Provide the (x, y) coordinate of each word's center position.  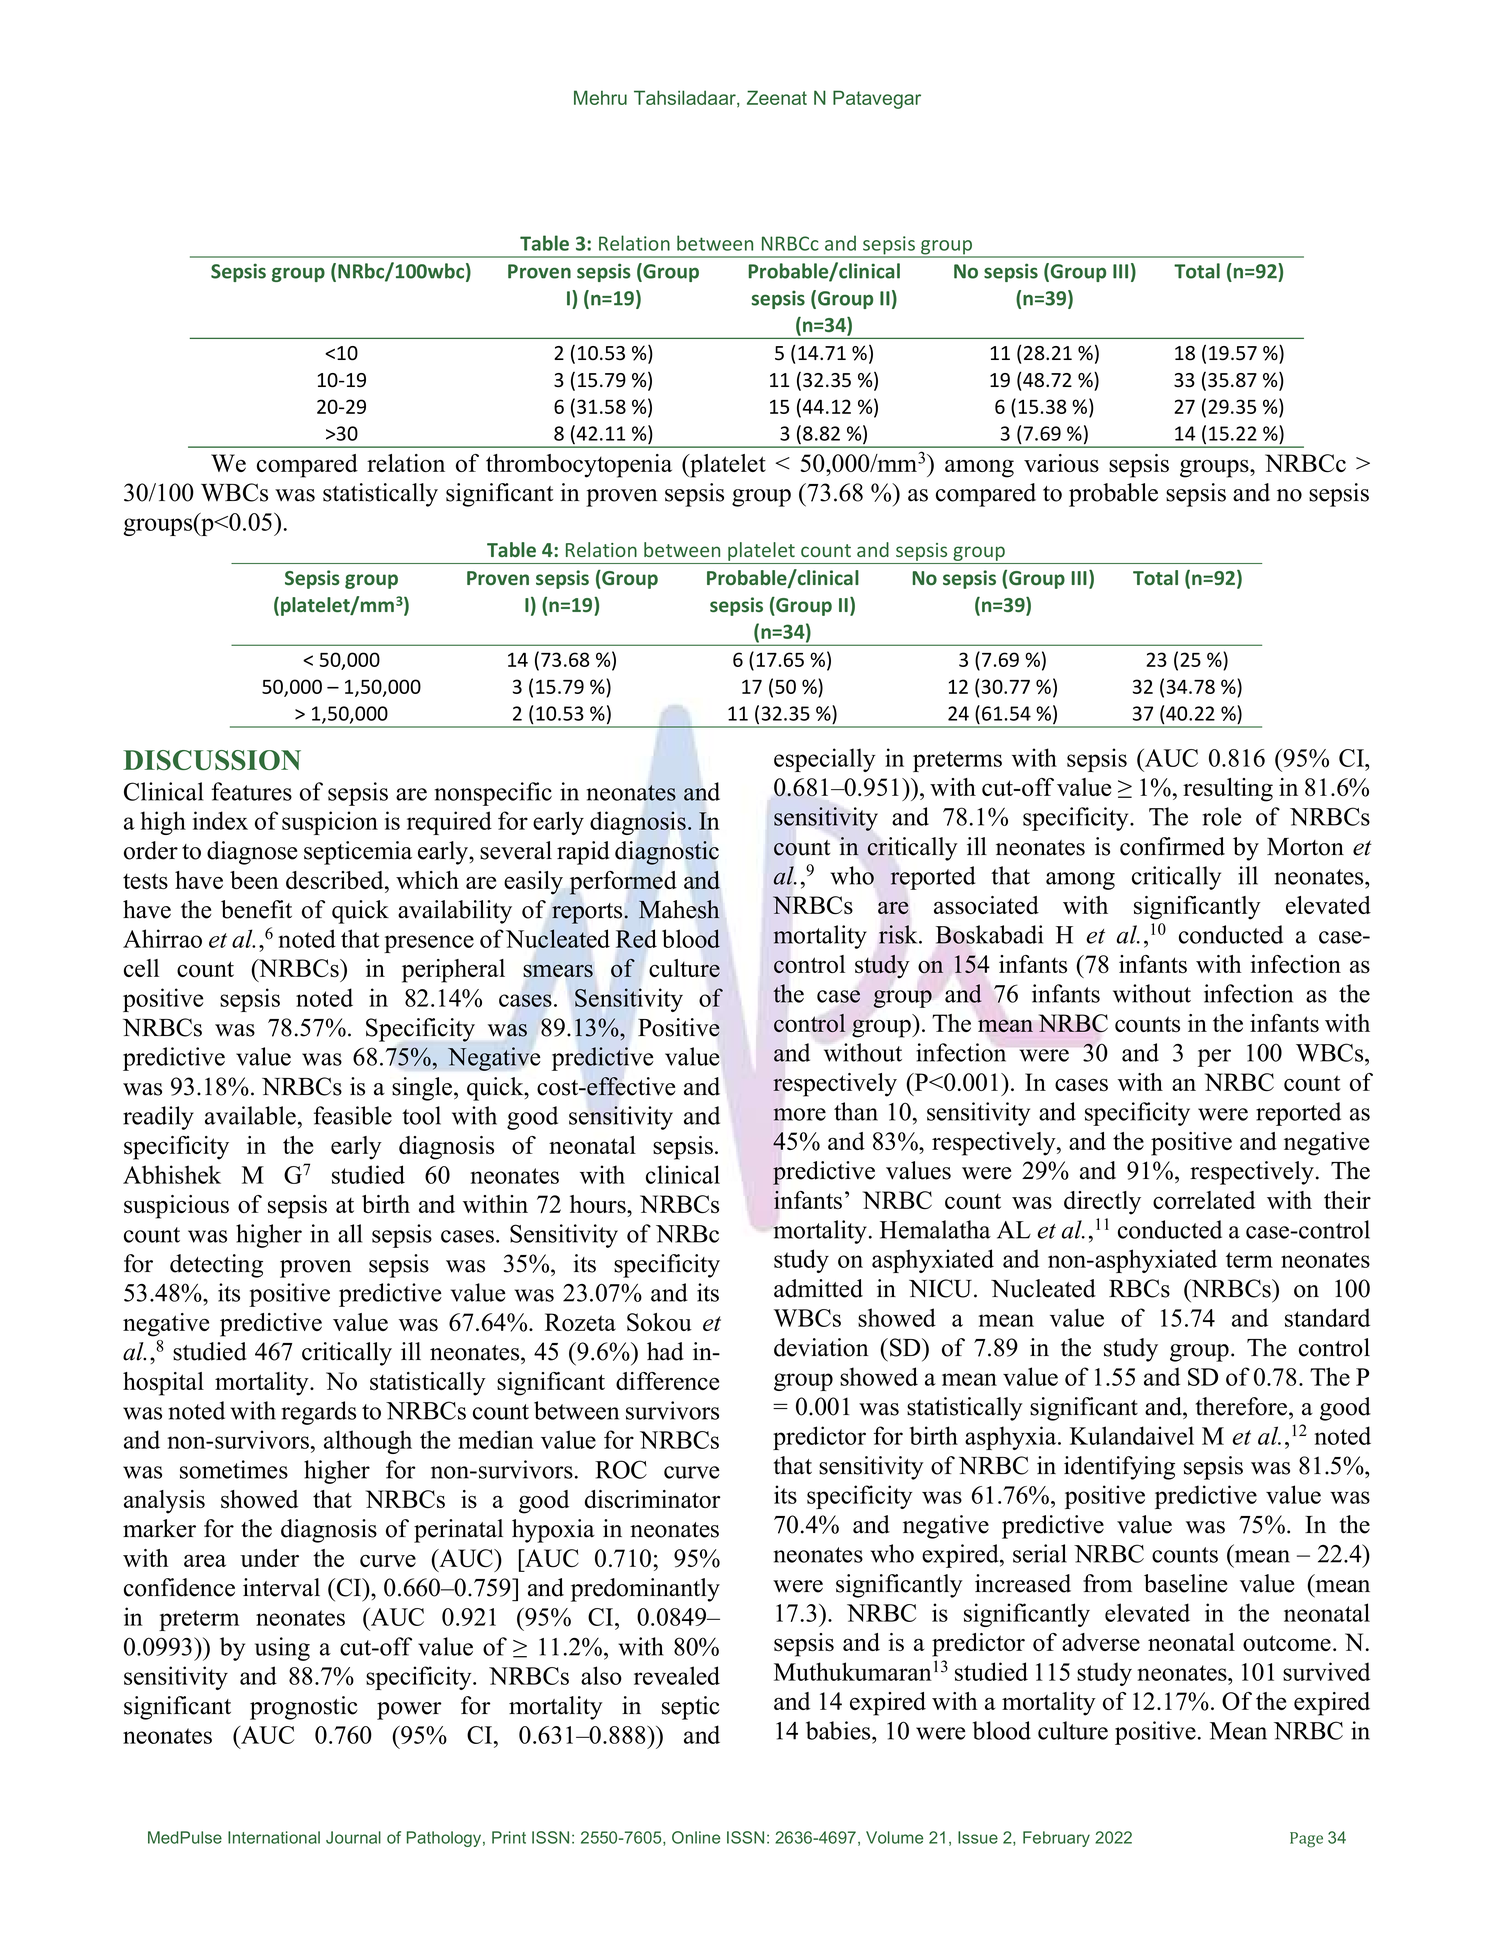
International (274, 1837)
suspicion (330, 823)
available (250, 1115)
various (1061, 463)
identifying (1119, 1468)
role (1222, 816)
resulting (1228, 790)
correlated (1204, 1200)
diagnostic (667, 853)
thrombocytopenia (579, 466)
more (799, 1114)
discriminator (653, 1499)
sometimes (234, 1469)
